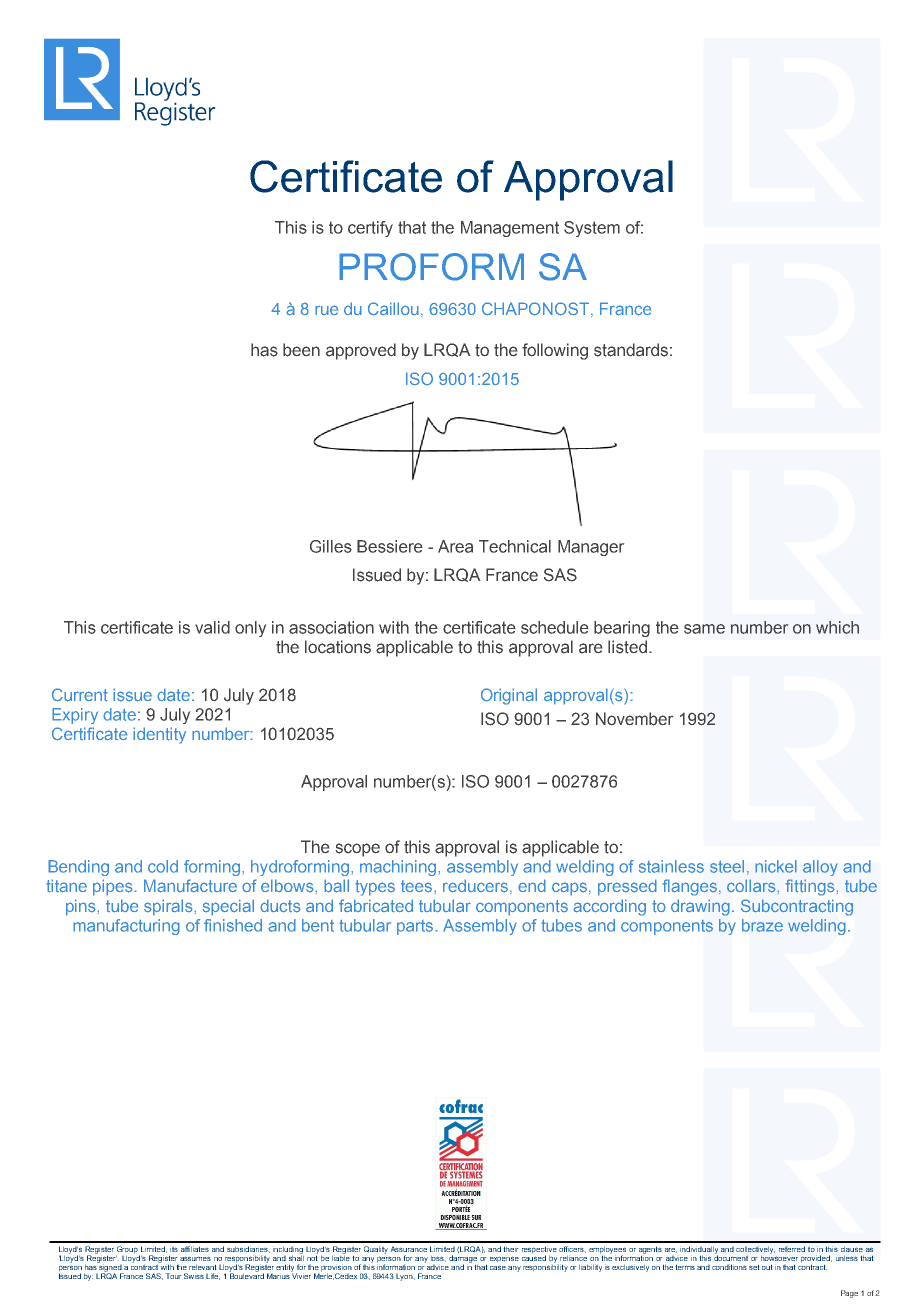 Image resolution: width=924 pixels, height=1308 pixels. Describe the element at coordinates (75, 716) in the screenshot. I see `Expiry` at that location.
